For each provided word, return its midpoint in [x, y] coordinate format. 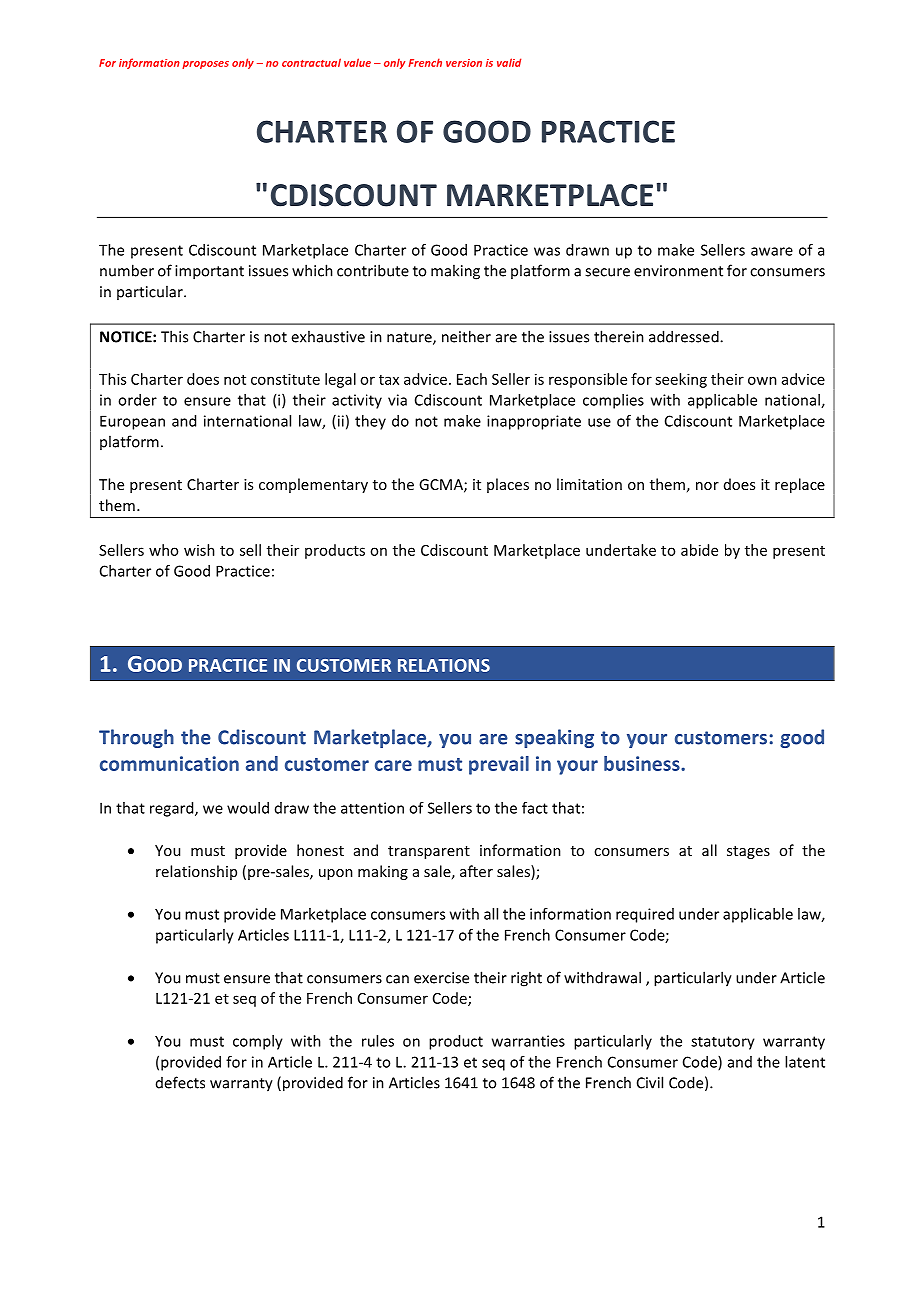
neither [466, 336]
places [508, 485]
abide [699, 550]
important [209, 272]
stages [748, 852]
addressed [685, 336]
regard [173, 809]
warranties [528, 1041]
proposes [205, 65]
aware [772, 251]
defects [180, 1082]
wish [199, 550]
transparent [429, 852]
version [464, 63]
